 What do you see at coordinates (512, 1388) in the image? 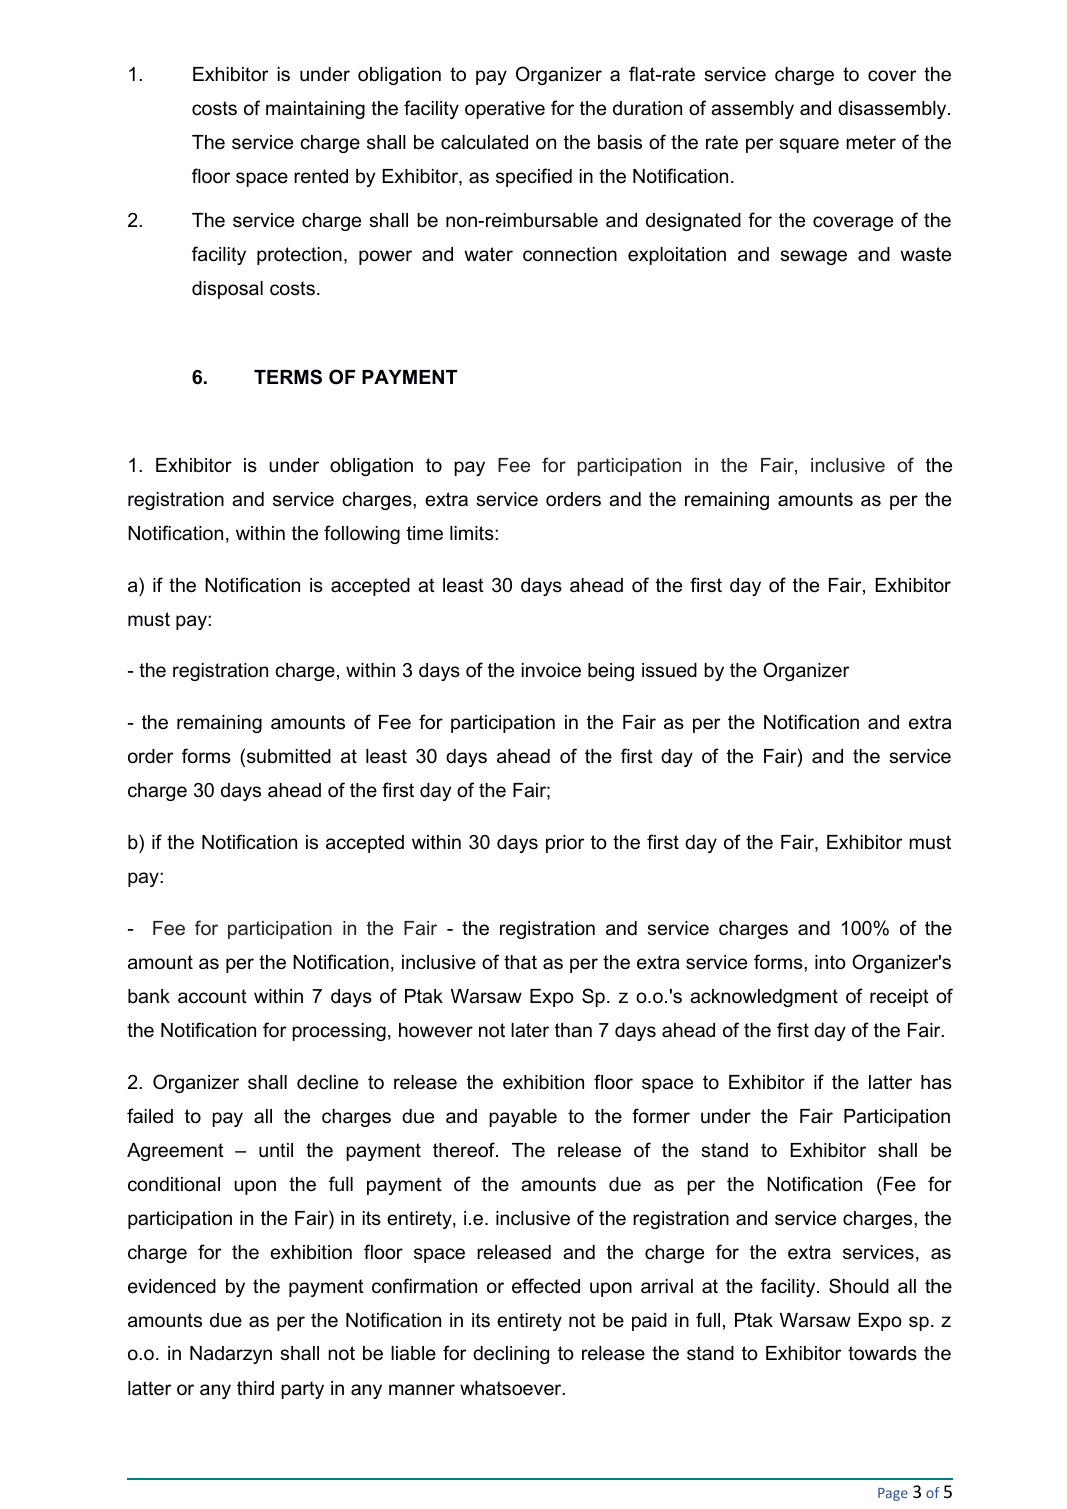
I see `whatsoever` at bounding box center [512, 1388].
